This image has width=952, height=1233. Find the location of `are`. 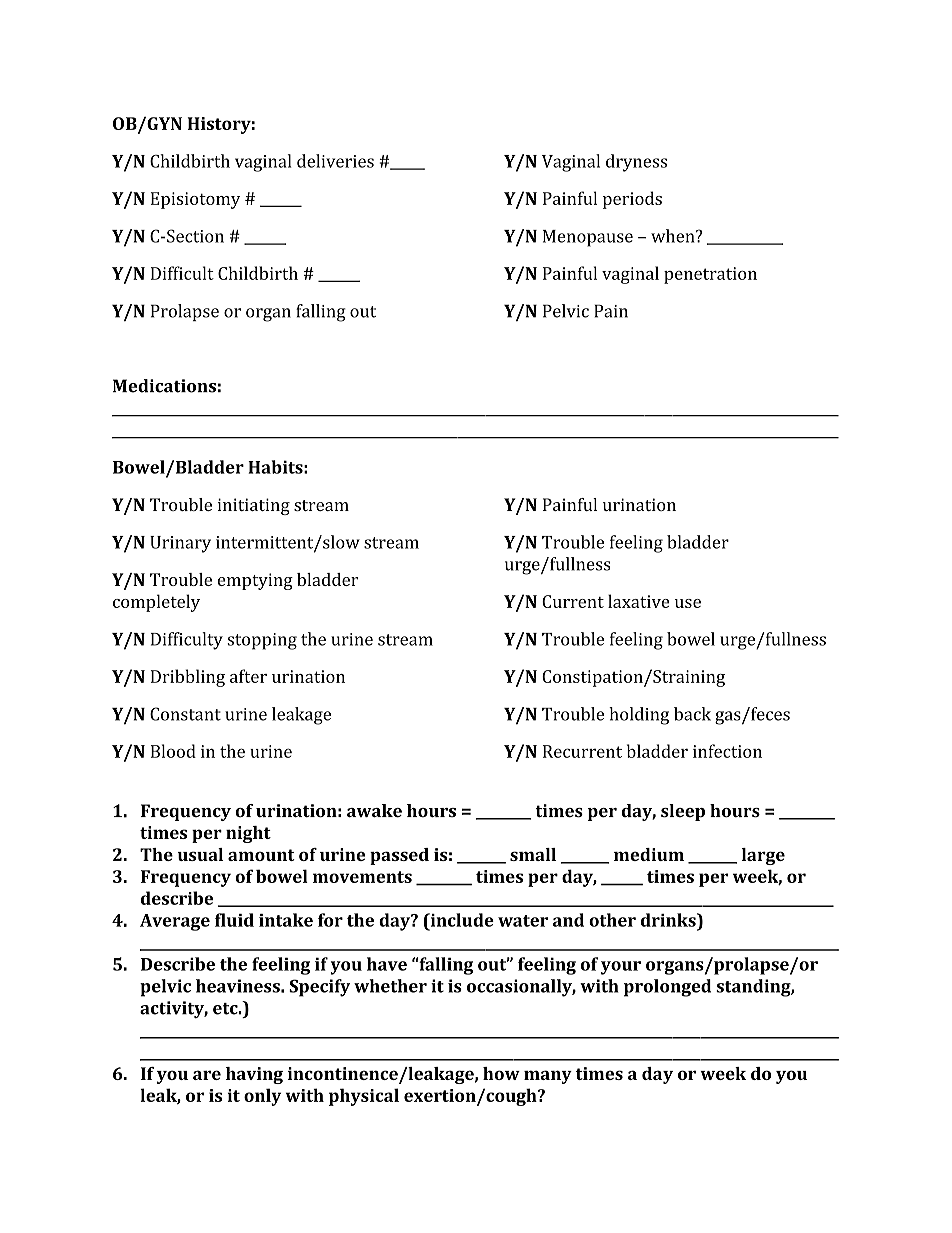

are is located at coordinates (207, 1075).
